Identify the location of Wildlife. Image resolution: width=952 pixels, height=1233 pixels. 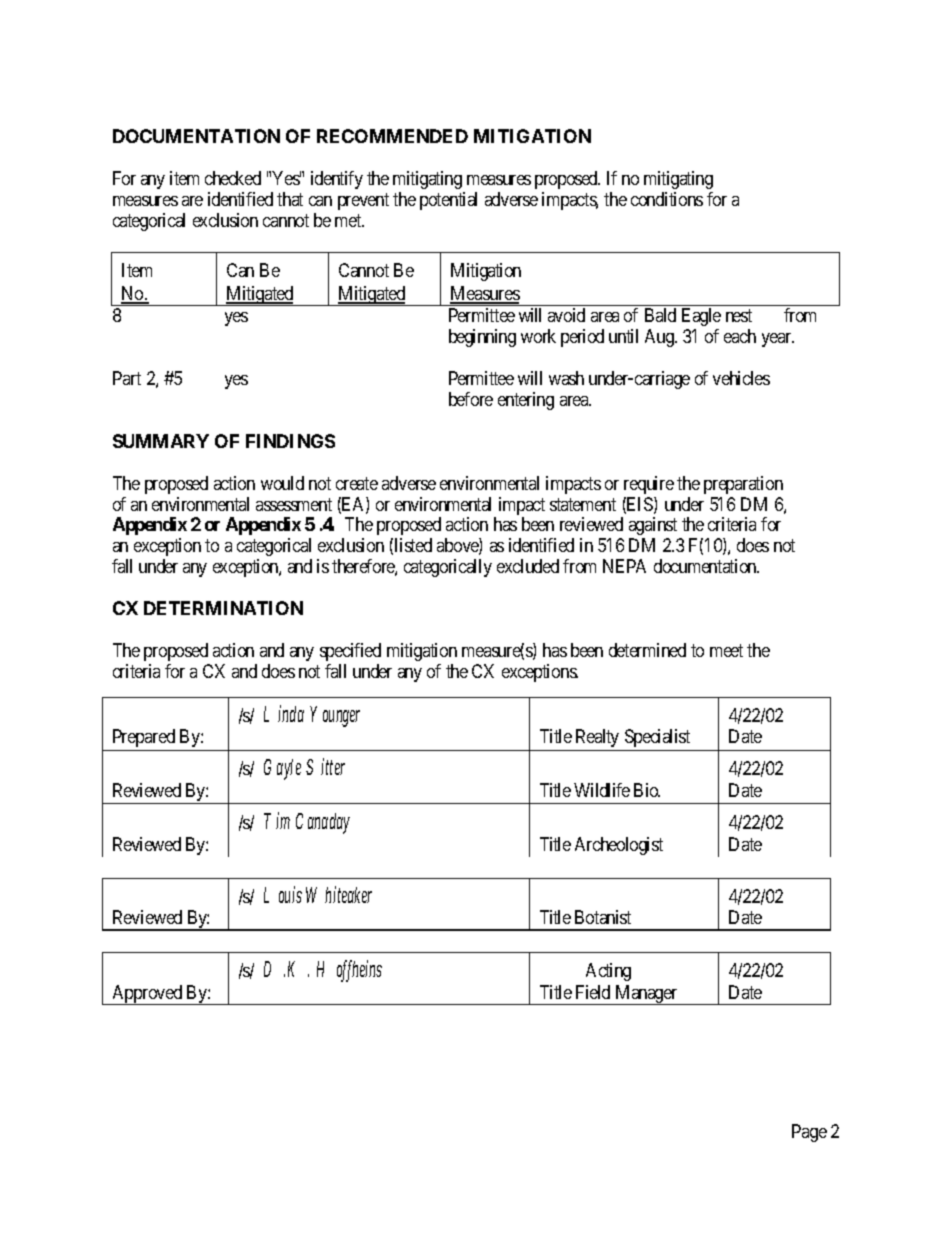
(602, 790).
